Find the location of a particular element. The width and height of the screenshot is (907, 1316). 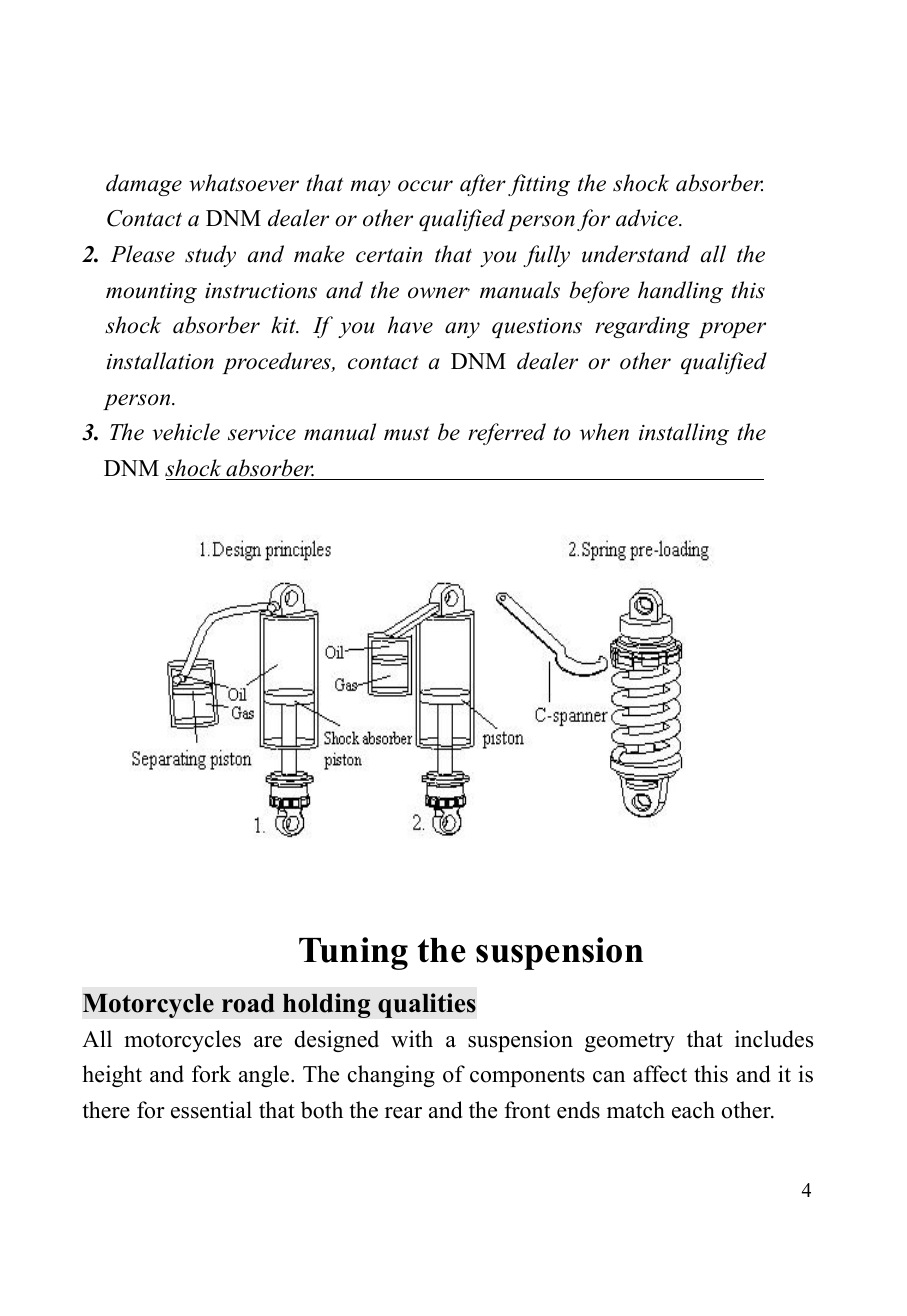

changing is located at coordinates (391, 1076).
